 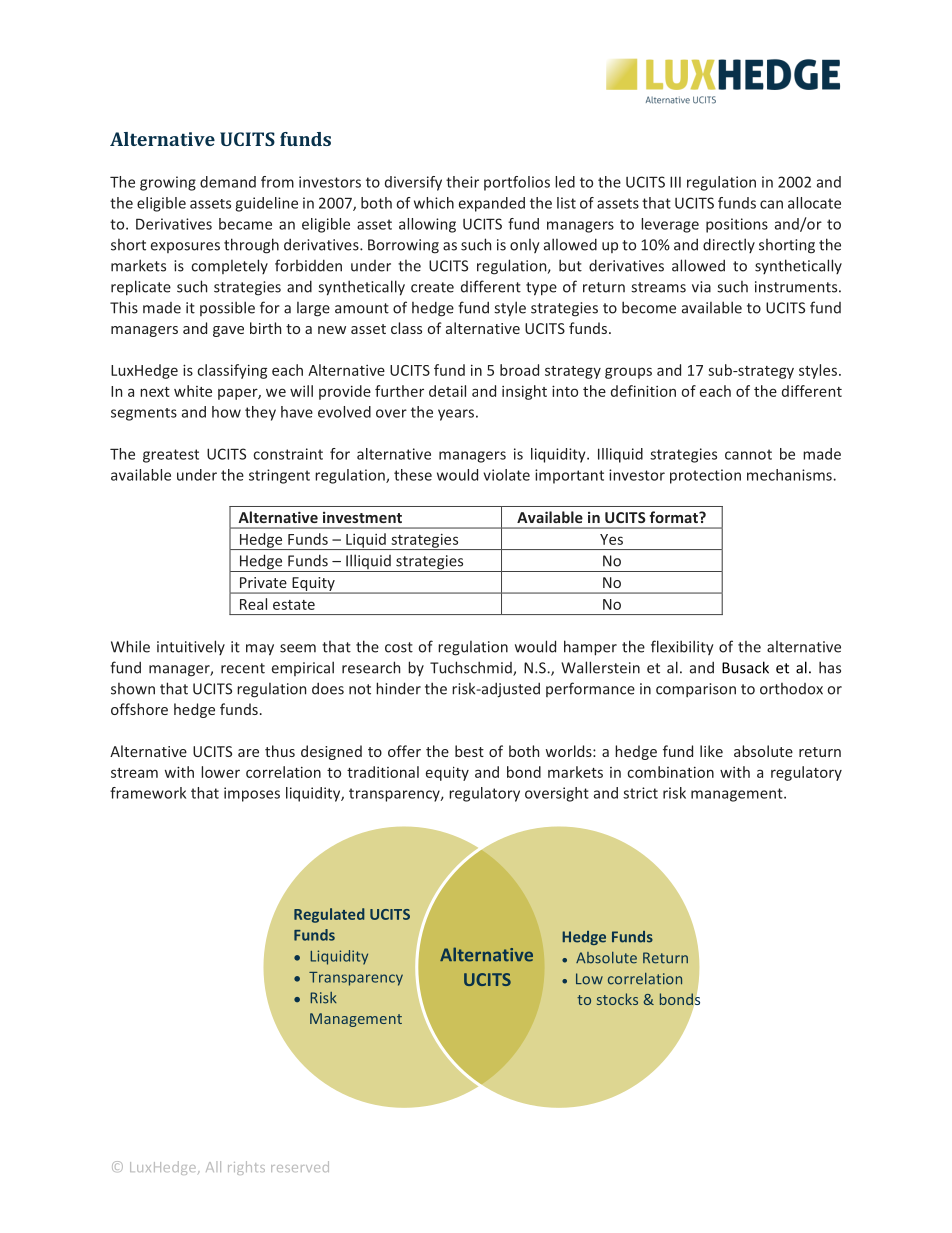 What do you see at coordinates (506, 475) in the page?
I see `violate` at bounding box center [506, 475].
